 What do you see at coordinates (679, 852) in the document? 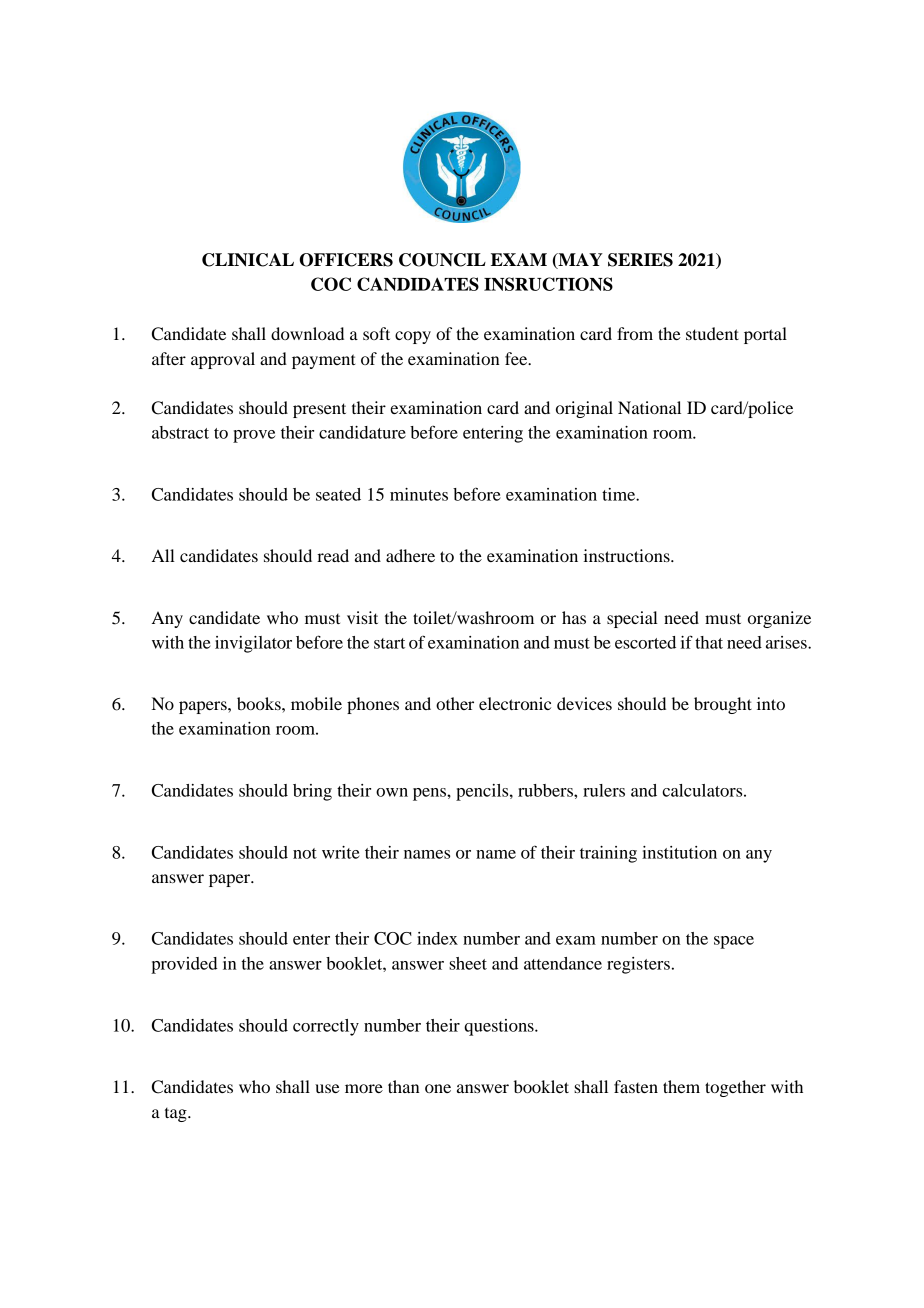
I see `institution` at bounding box center [679, 852].
